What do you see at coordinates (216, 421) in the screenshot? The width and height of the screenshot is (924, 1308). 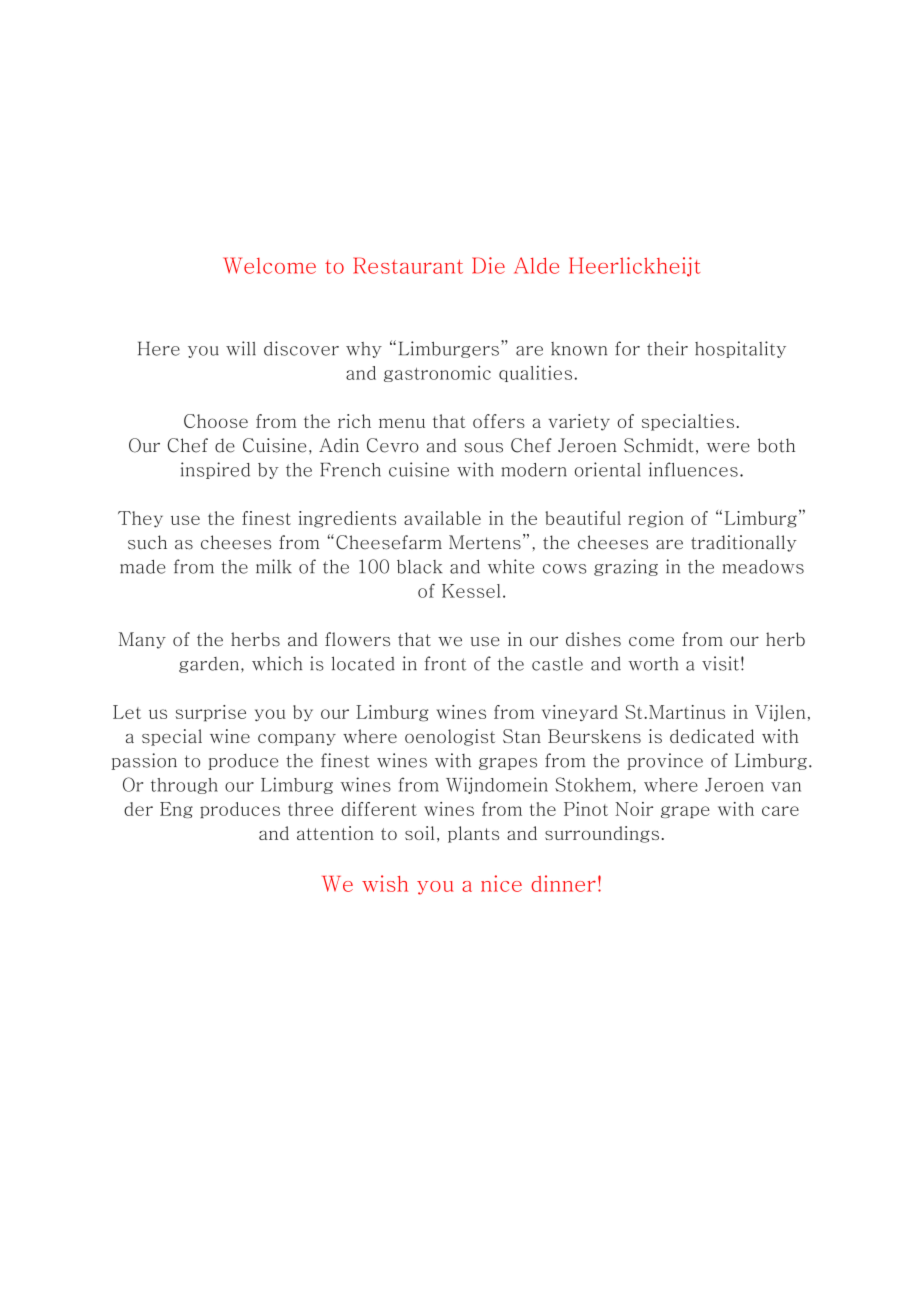 I see `Choose` at bounding box center [216, 421].
